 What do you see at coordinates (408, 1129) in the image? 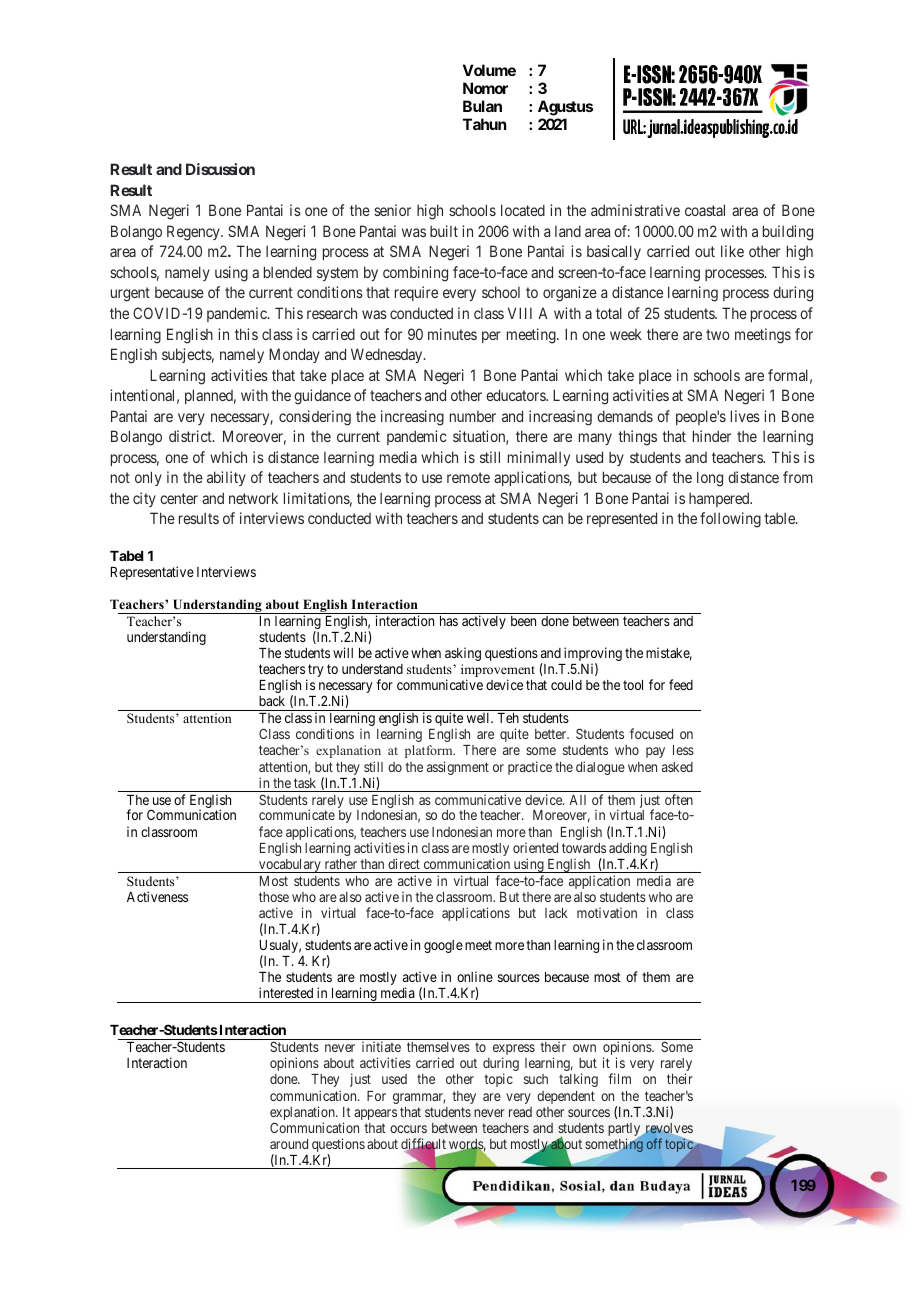
I see `occurs` at bounding box center [408, 1129].
